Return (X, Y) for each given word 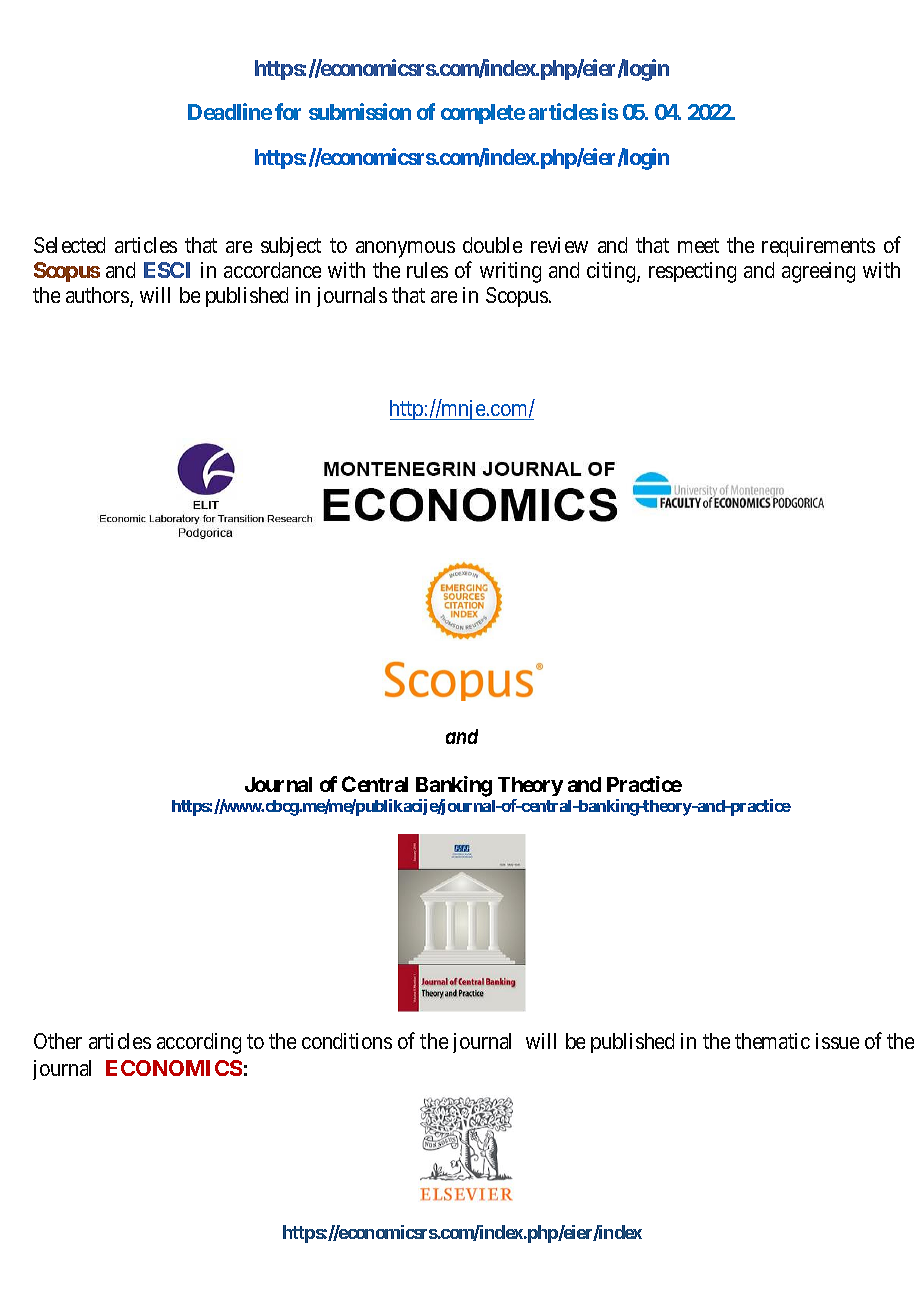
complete (483, 114)
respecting (692, 272)
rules (427, 270)
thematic (772, 1041)
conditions (347, 1041)
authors (98, 296)
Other (58, 1041)
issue (837, 1041)
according (199, 1043)
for (288, 111)
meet (698, 245)
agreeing (818, 272)
